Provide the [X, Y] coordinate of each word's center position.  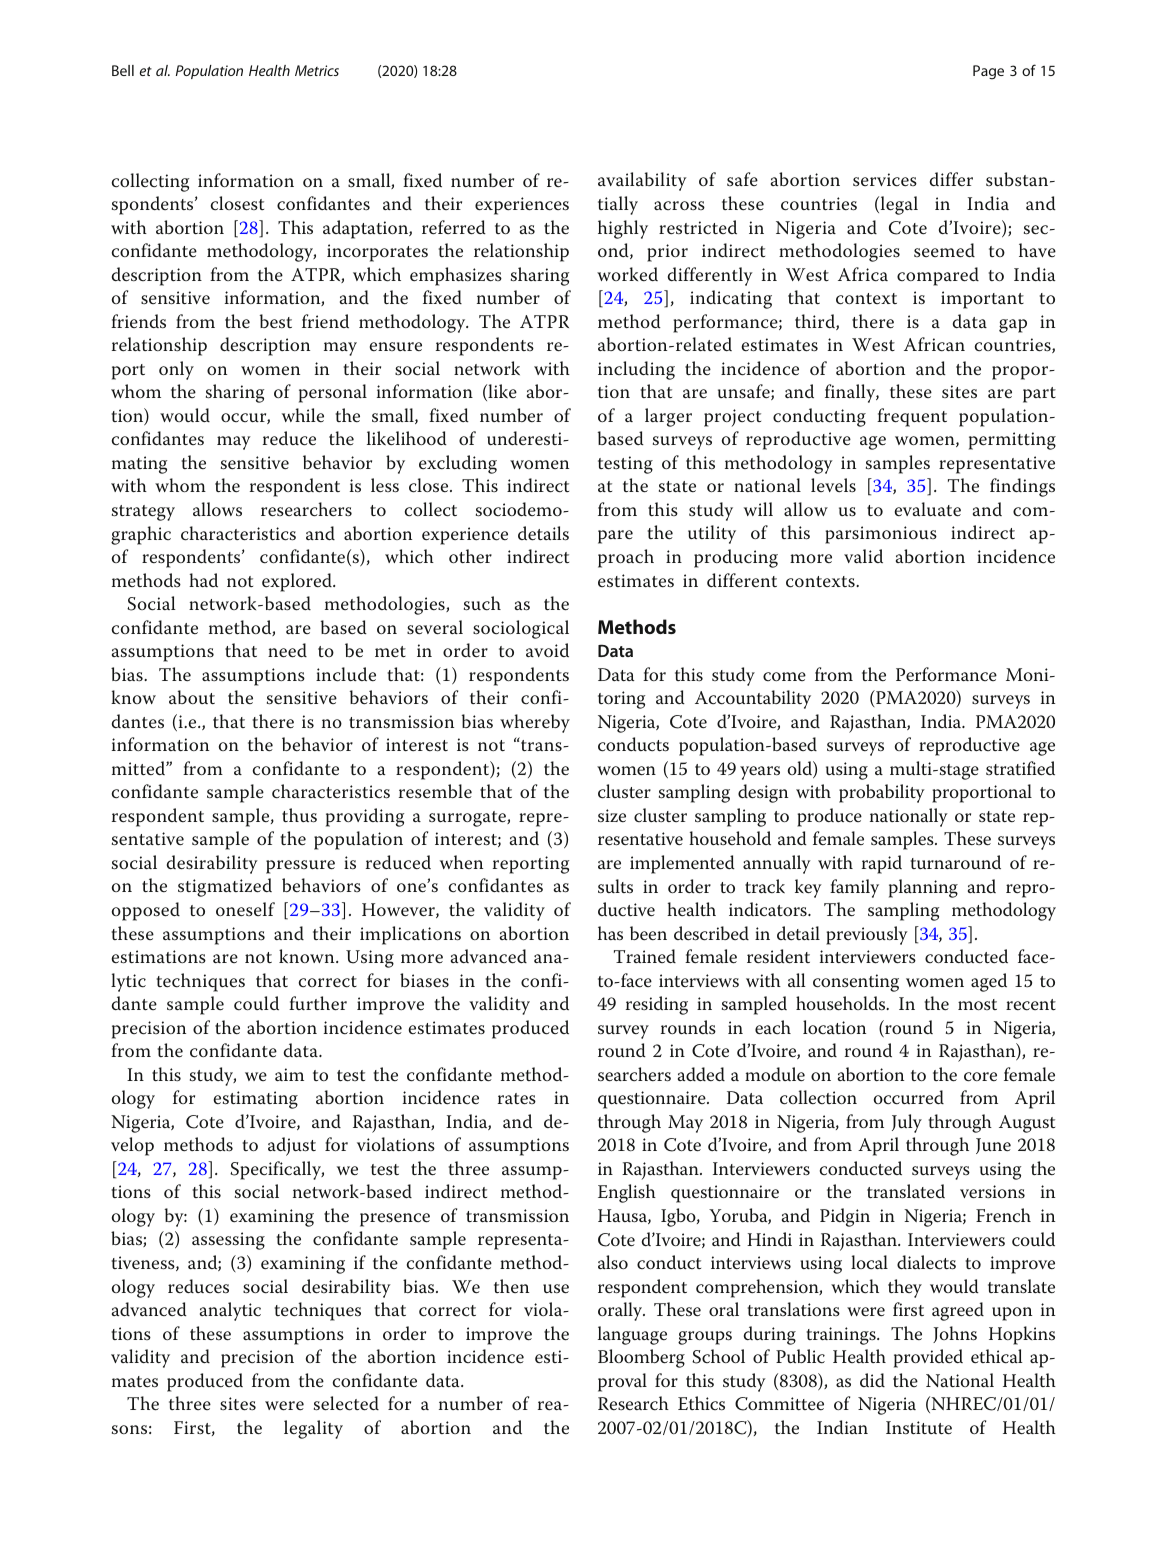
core [980, 1077]
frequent [912, 417]
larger [668, 417]
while [303, 415]
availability [642, 181]
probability [882, 793]
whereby [535, 723]
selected [346, 1403]
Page [988, 72]
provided [928, 1358]
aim [289, 1074]
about [192, 697]
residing [657, 1005]
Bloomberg [641, 1358]
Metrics [317, 70]
